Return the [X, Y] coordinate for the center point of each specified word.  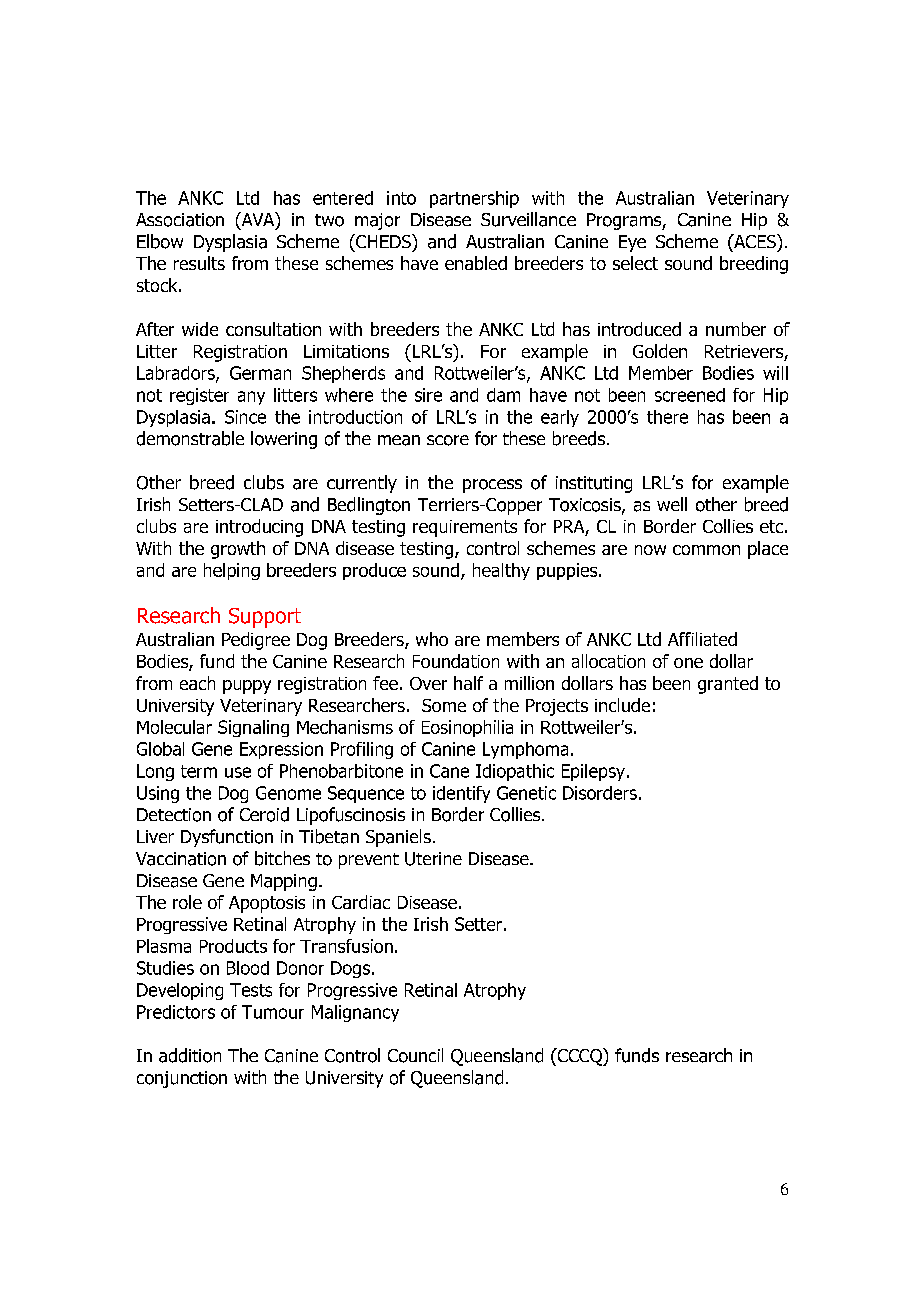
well [672, 504]
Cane [449, 771]
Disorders [600, 793]
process [492, 486]
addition [190, 1055]
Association [180, 220]
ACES [755, 241]
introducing [259, 528]
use [238, 772]
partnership [474, 199]
